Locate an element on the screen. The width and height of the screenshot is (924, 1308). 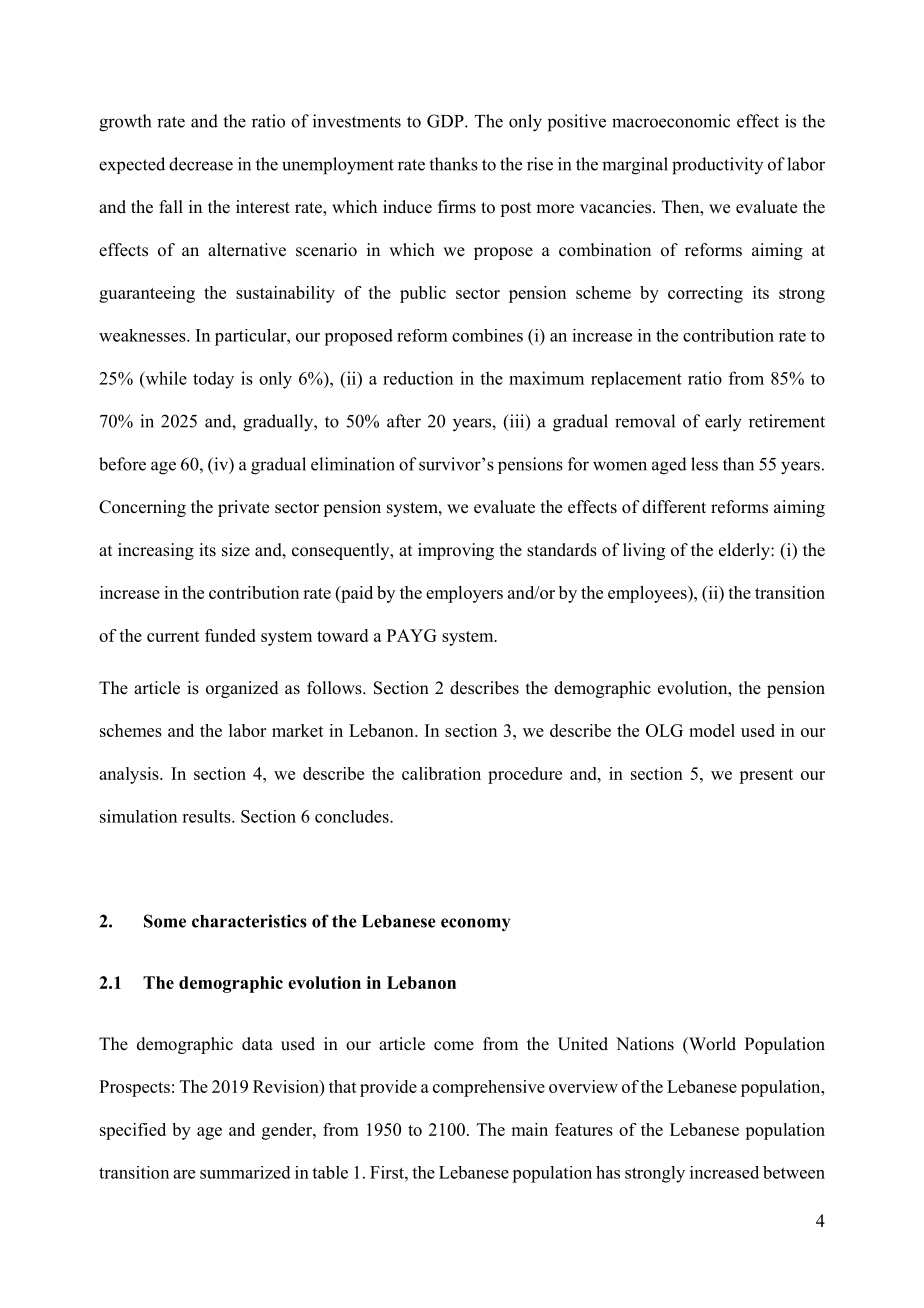
Some is located at coordinates (165, 921).
